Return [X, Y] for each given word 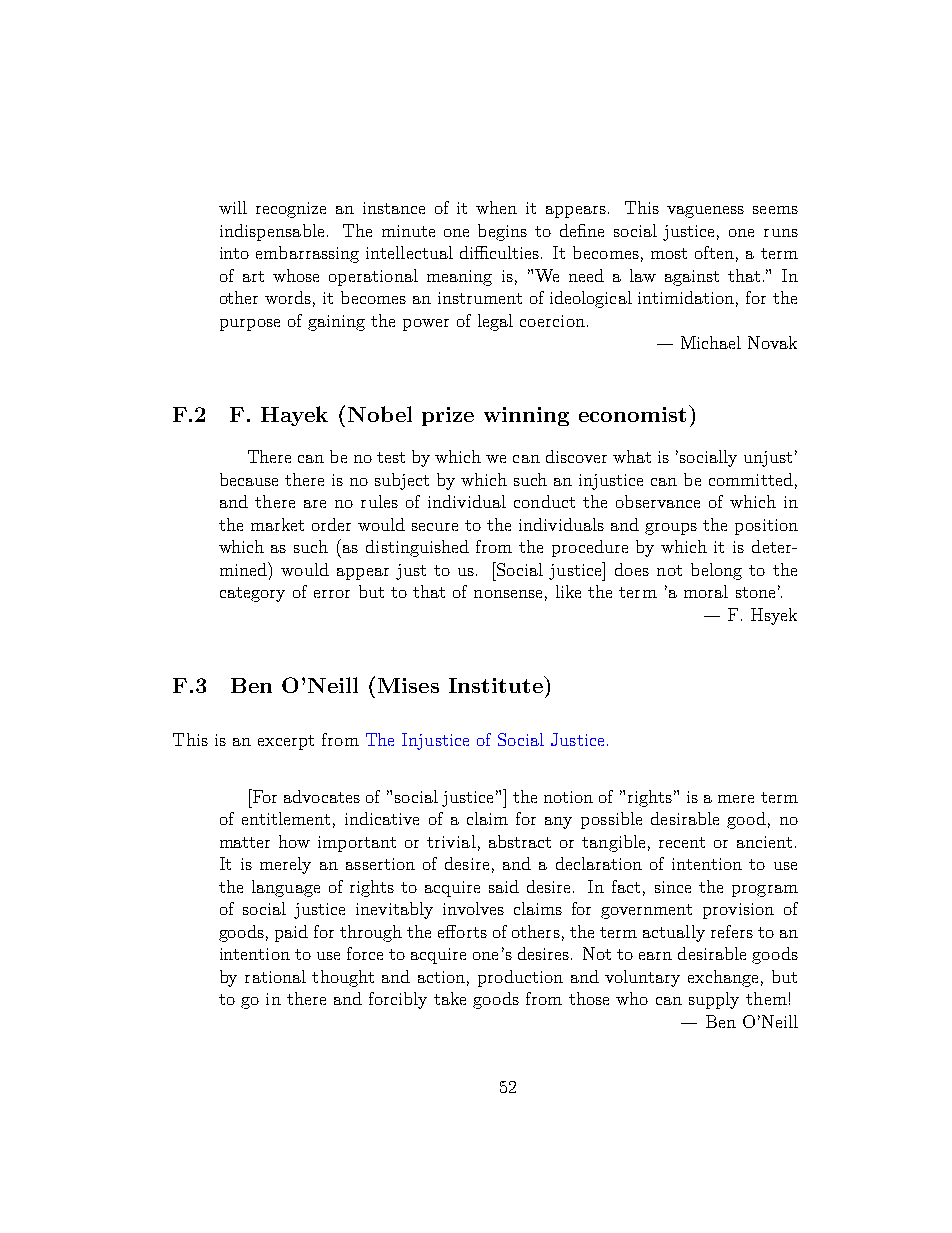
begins [502, 232]
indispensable [272, 232]
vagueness [705, 212]
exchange [723, 978]
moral [706, 591]
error [332, 594]
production [520, 978]
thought [343, 978]
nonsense [508, 594]
